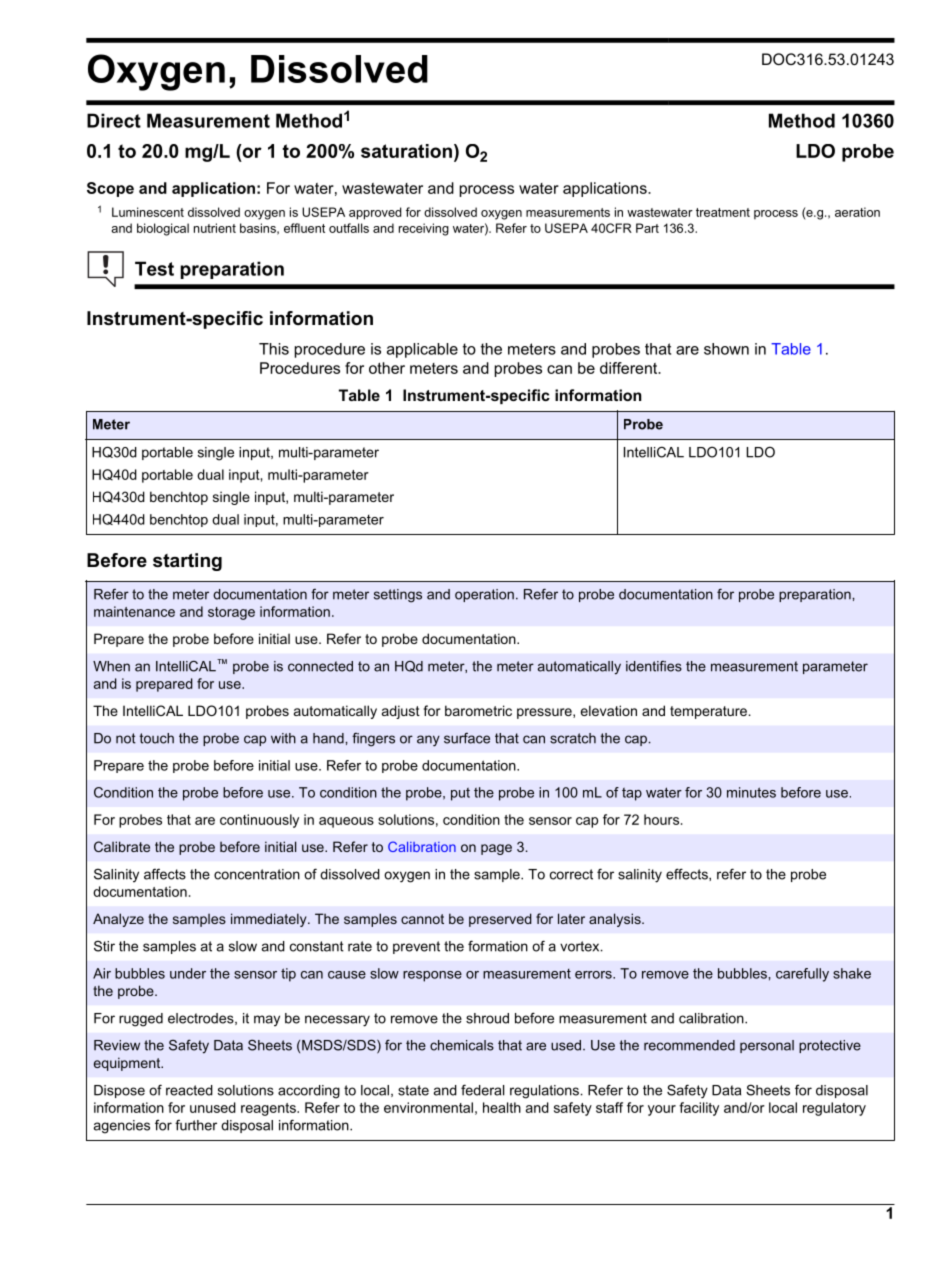  What do you see at coordinates (751, 792) in the screenshot?
I see `minutes` at bounding box center [751, 792].
